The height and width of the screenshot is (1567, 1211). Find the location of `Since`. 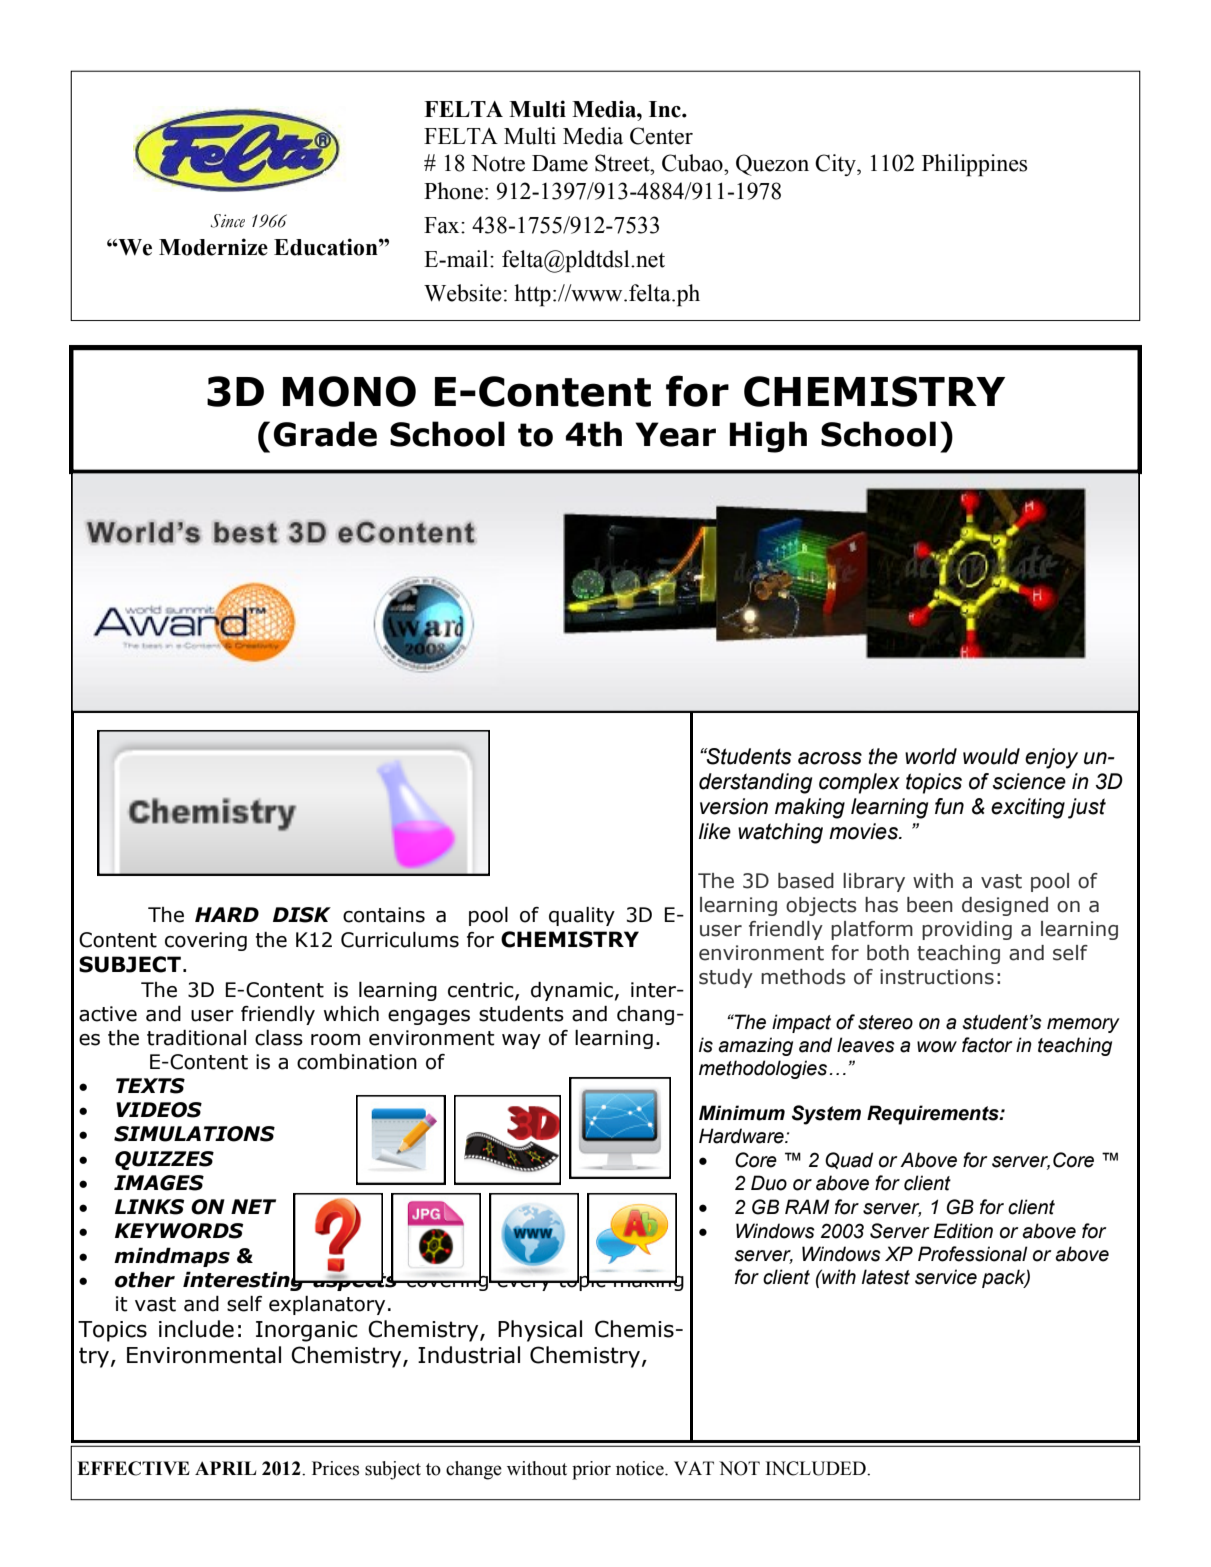

Since is located at coordinates (228, 221).
